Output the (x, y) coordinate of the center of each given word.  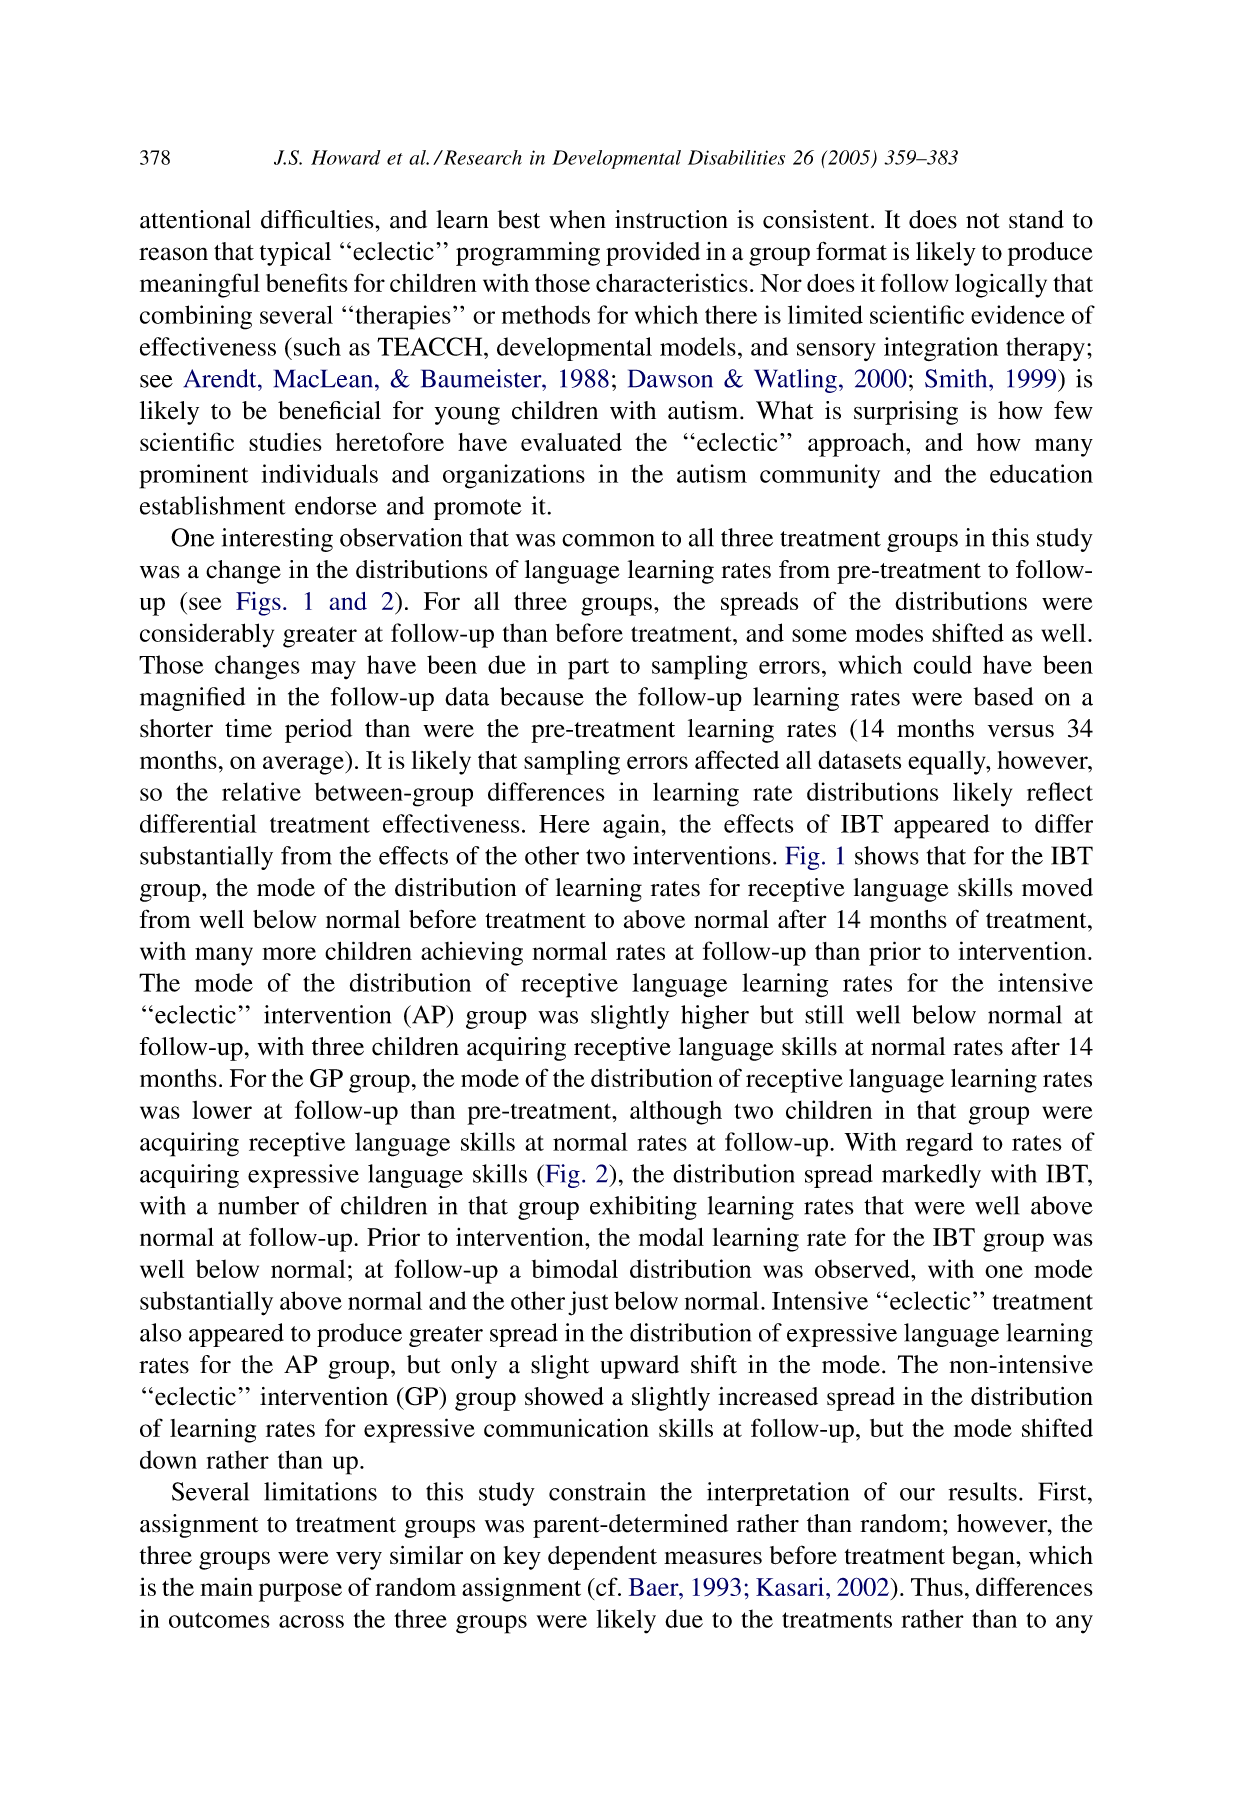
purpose (300, 1592)
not (983, 221)
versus (1021, 731)
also (161, 1332)
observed (863, 1268)
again (632, 826)
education (1041, 473)
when (577, 219)
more (289, 953)
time (248, 728)
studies (285, 442)
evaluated (571, 442)
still (824, 1014)
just (588, 1303)
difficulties (318, 219)
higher (715, 1017)
